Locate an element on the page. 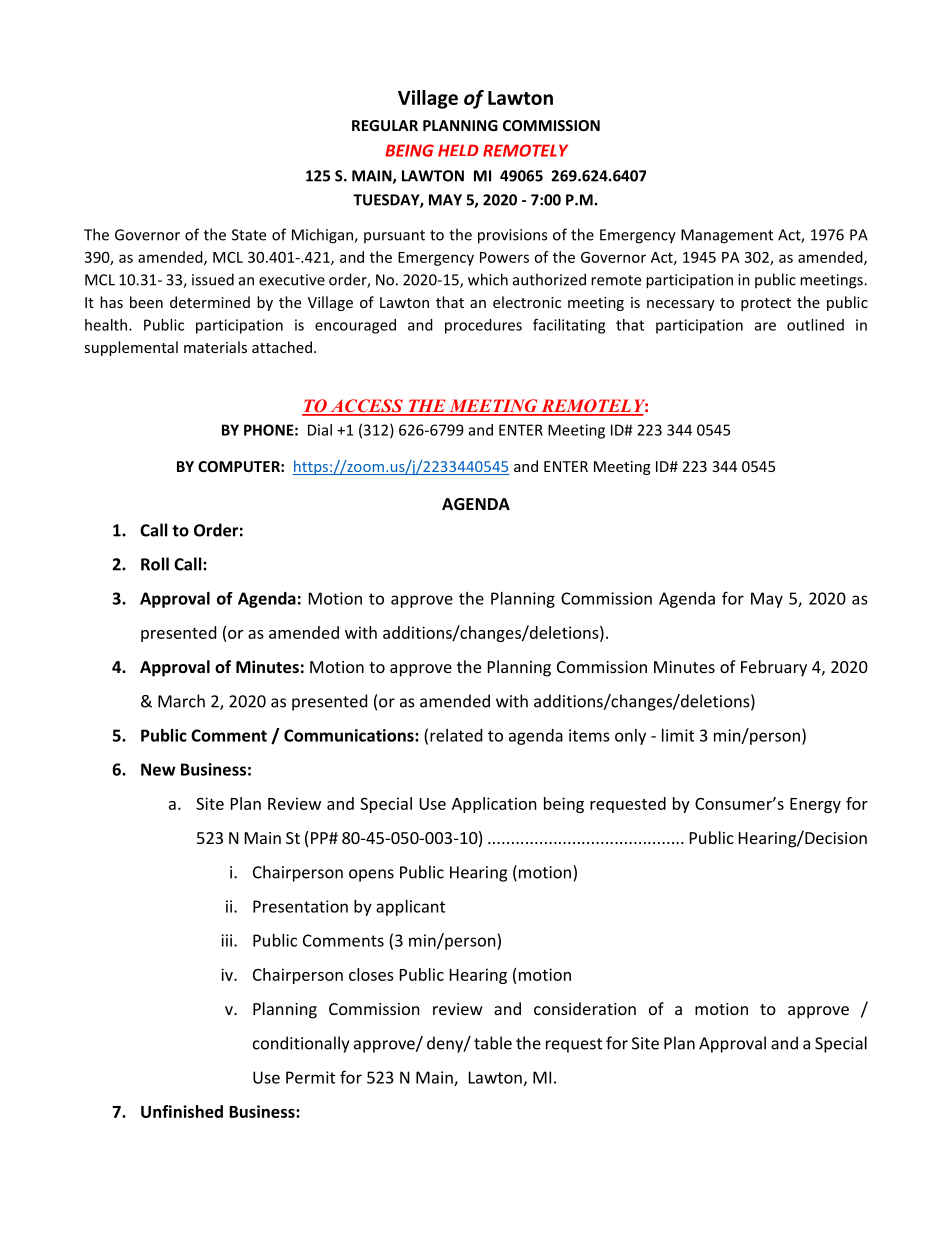 Image resolution: width=952 pixels, height=1233 pixels. Unfinished is located at coordinates (182, 1111).
